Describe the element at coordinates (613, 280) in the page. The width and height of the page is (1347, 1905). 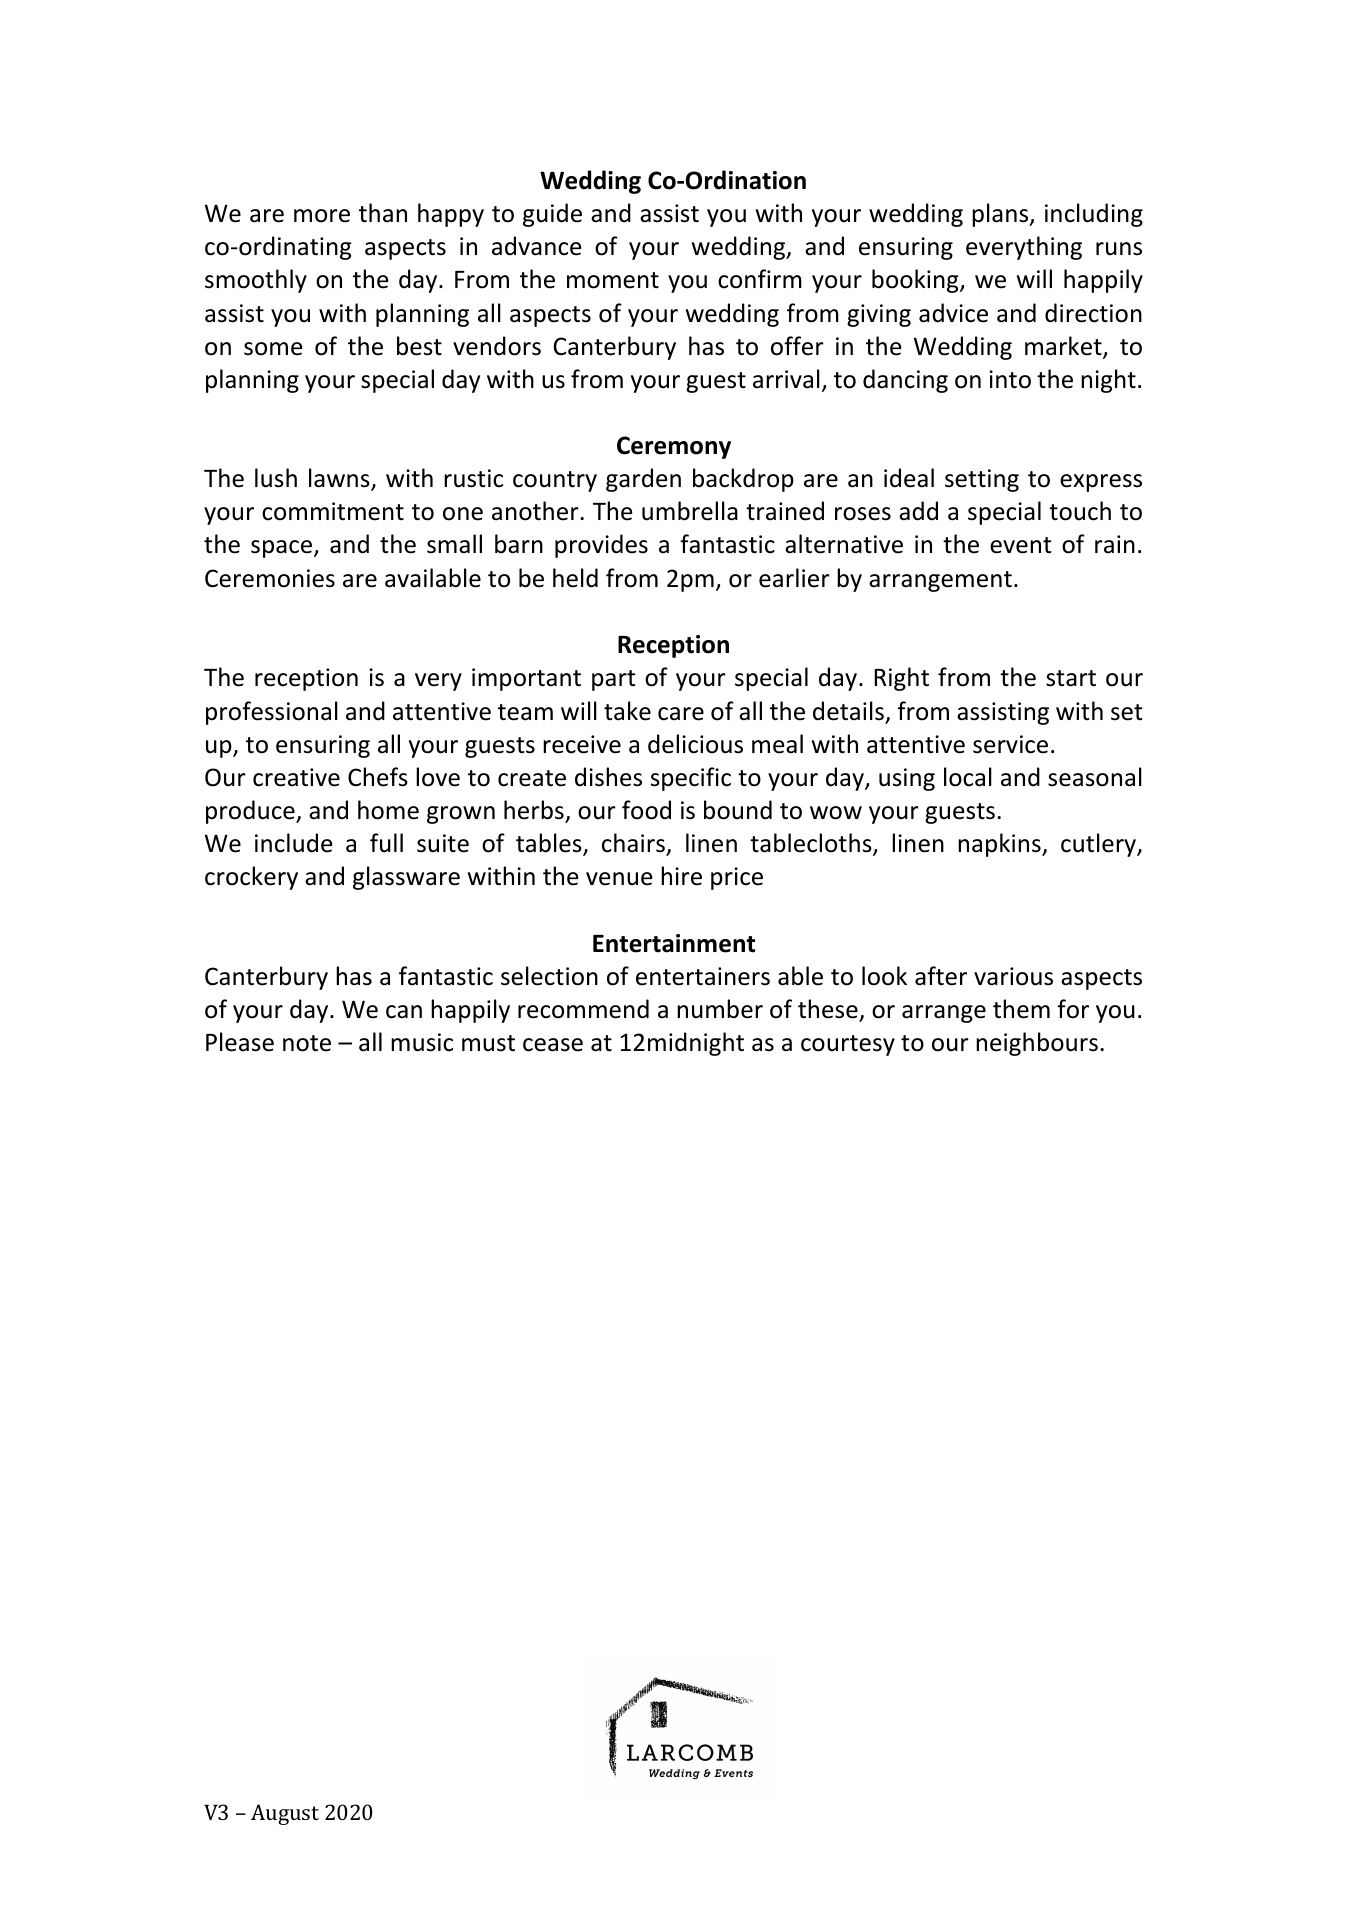
I see `moment` at that location.
